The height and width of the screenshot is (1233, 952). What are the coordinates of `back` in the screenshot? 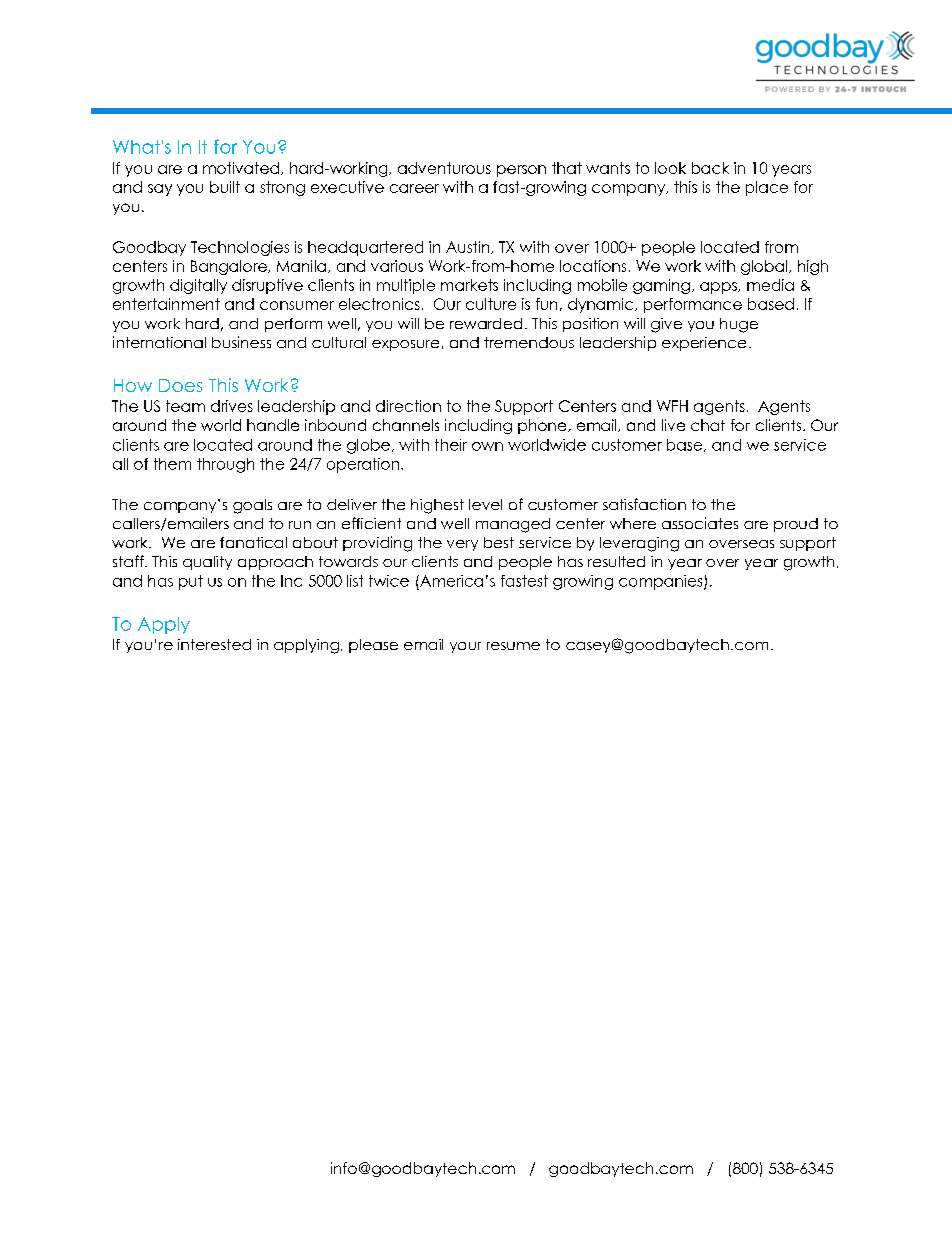 It's located at (710, 168).
